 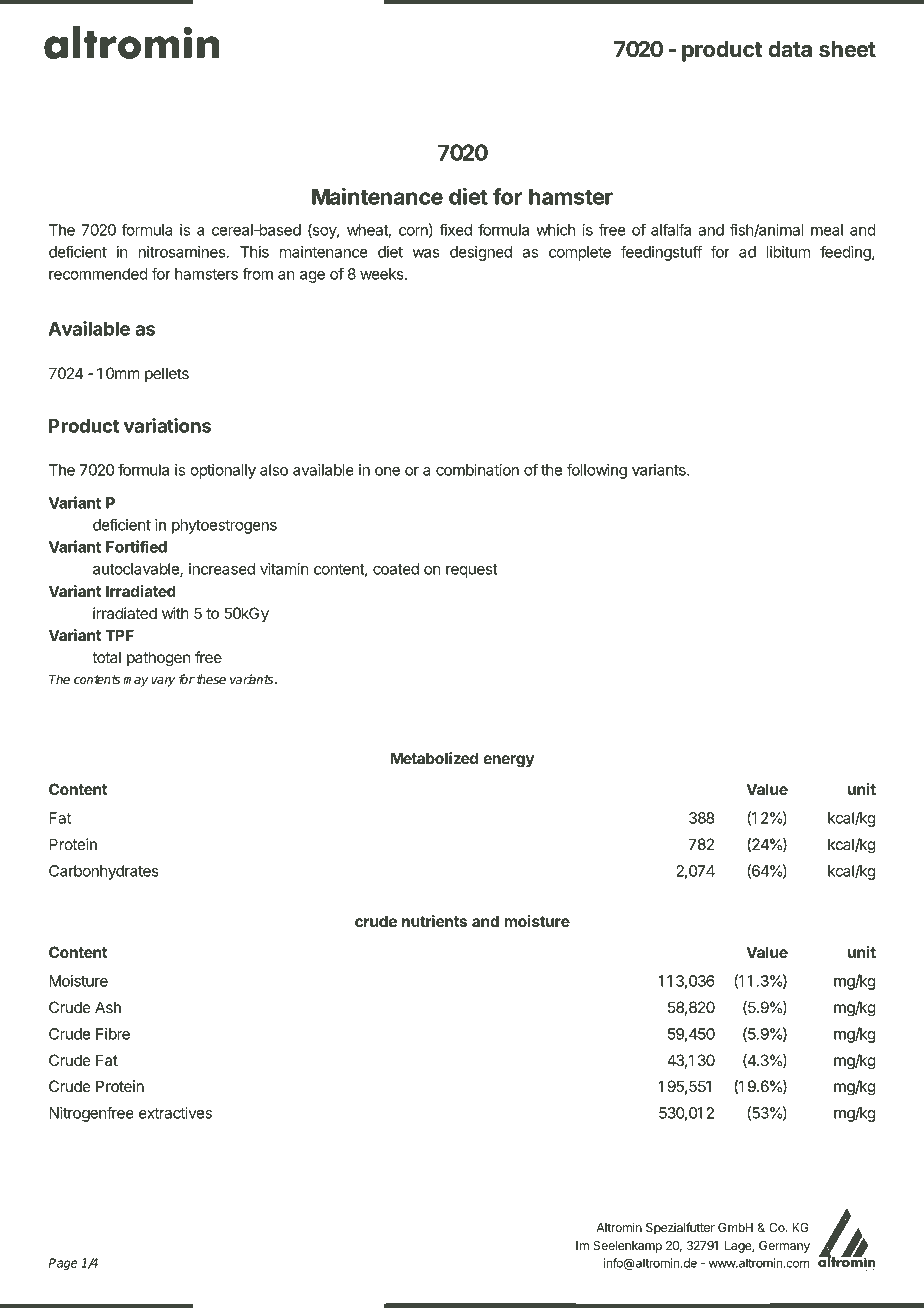 What do you see at coordinates (434, 758) in the image?
I see `Metabolized` at bounding box center [434, 758].
